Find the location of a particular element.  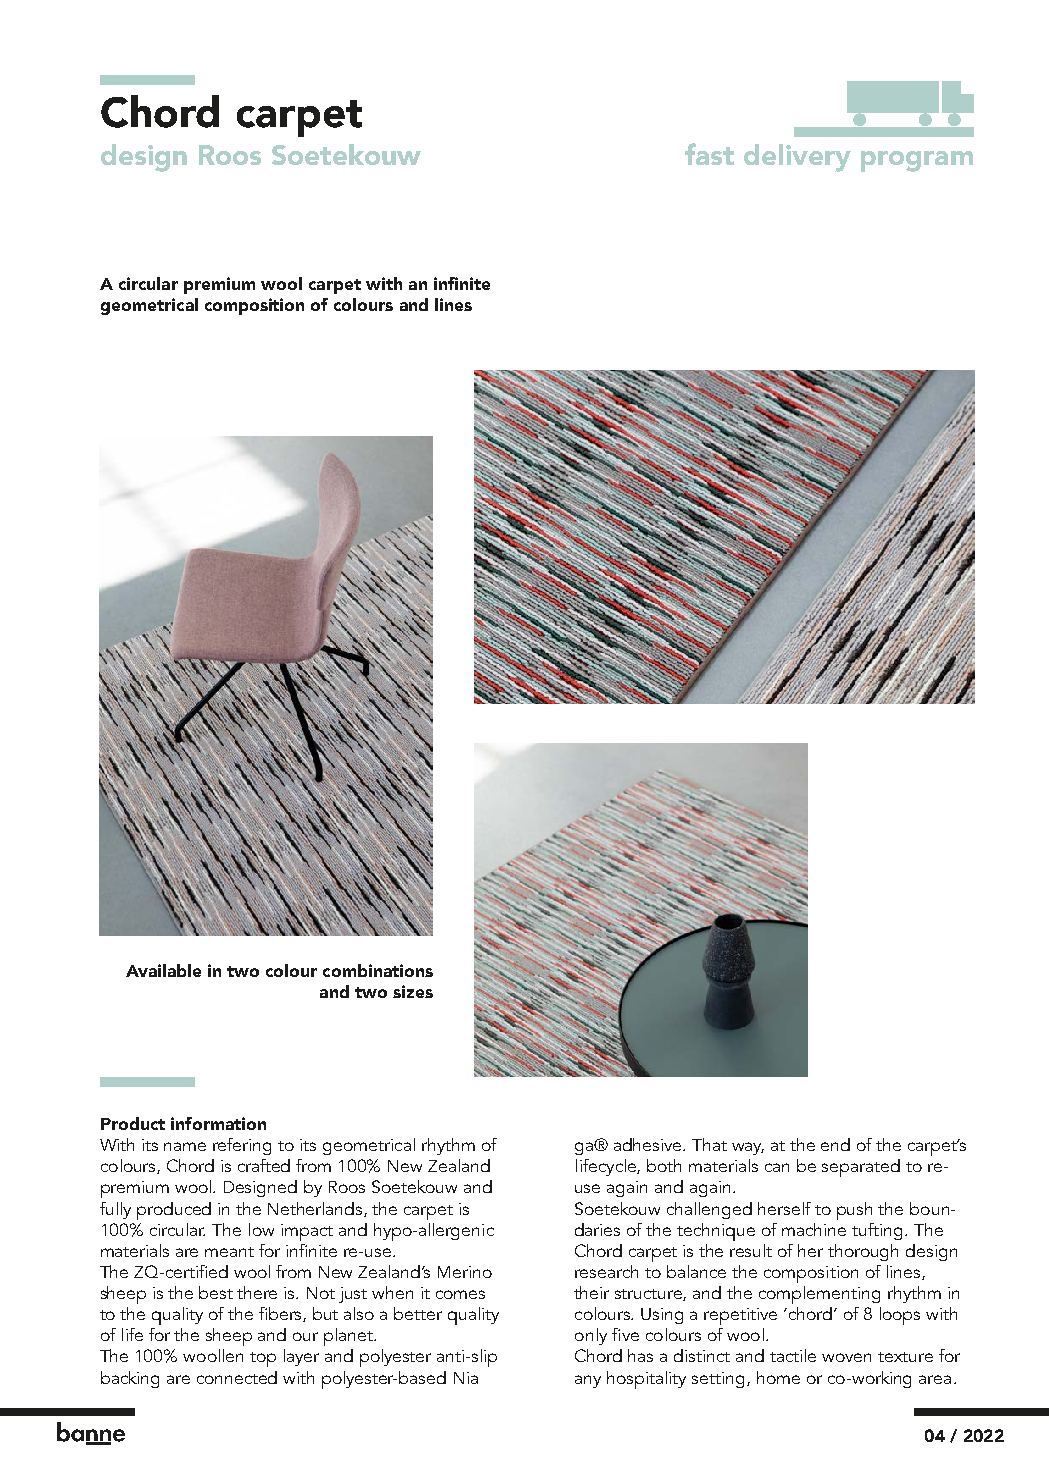

information is located at coordinates (218, 1123).
